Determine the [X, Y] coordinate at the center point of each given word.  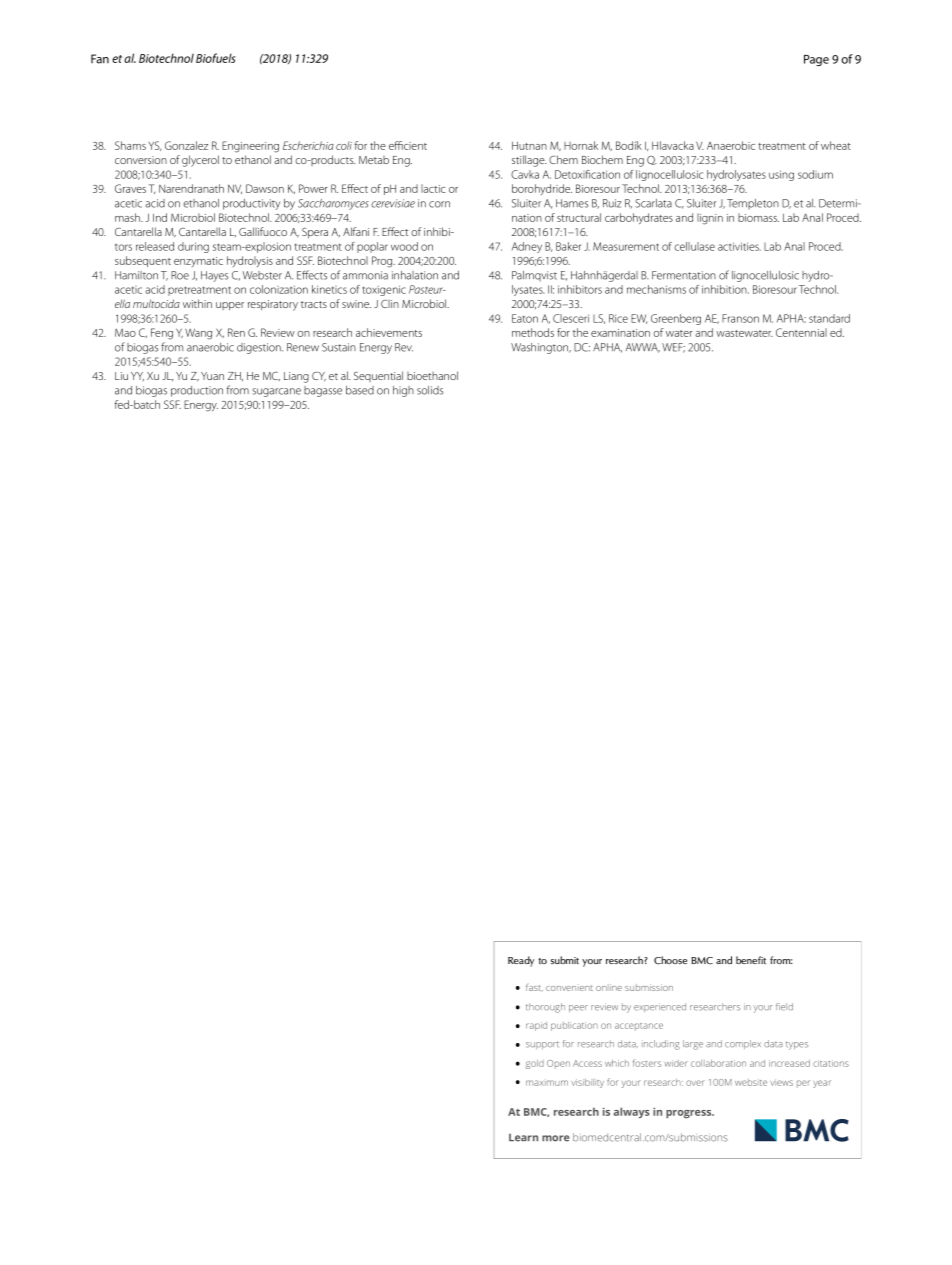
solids [430, 390]
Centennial [801, 332]
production [197, 391]
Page [816, 60]
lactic [433, 188]
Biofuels [215, 58]
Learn [523, 1137]
